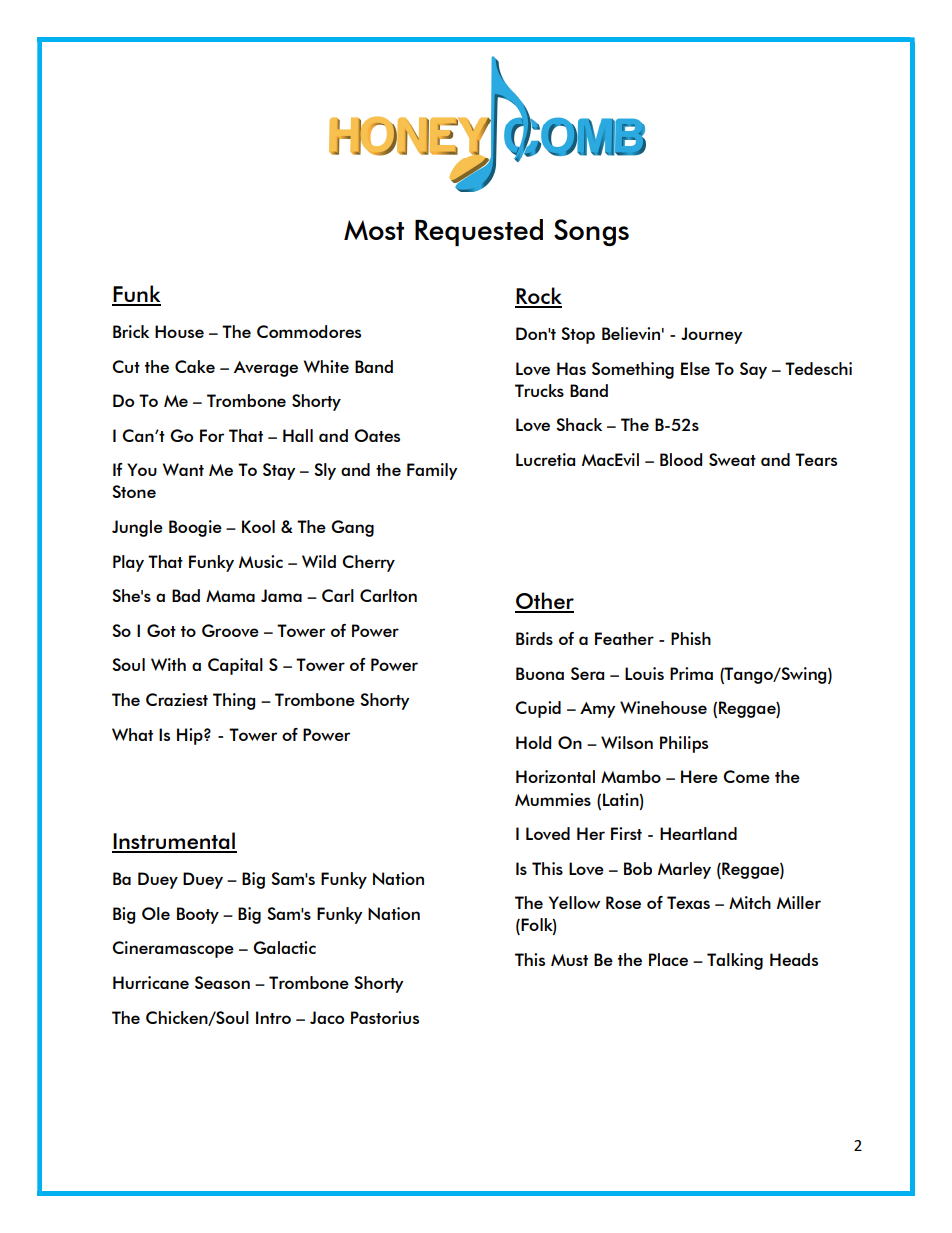 This page has height=1233, width=952. Describe the element at coordinates (131, 331) in the page. I see `Brick` at that location.
